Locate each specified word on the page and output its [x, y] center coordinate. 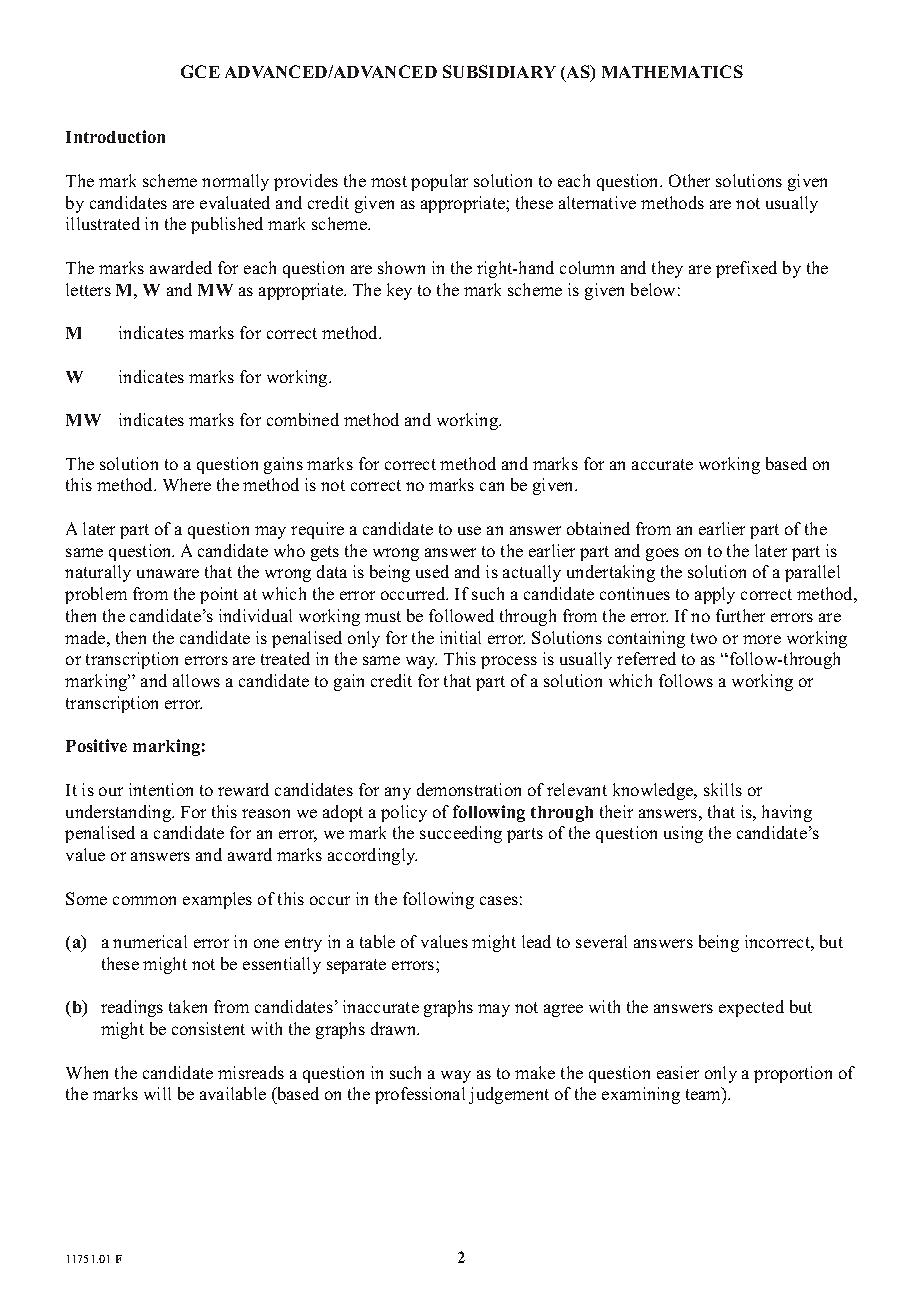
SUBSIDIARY [499, 71]
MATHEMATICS [672, 71]
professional [420, 1095]
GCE [200, 71]
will [157, 1093]
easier [678, 1072]
